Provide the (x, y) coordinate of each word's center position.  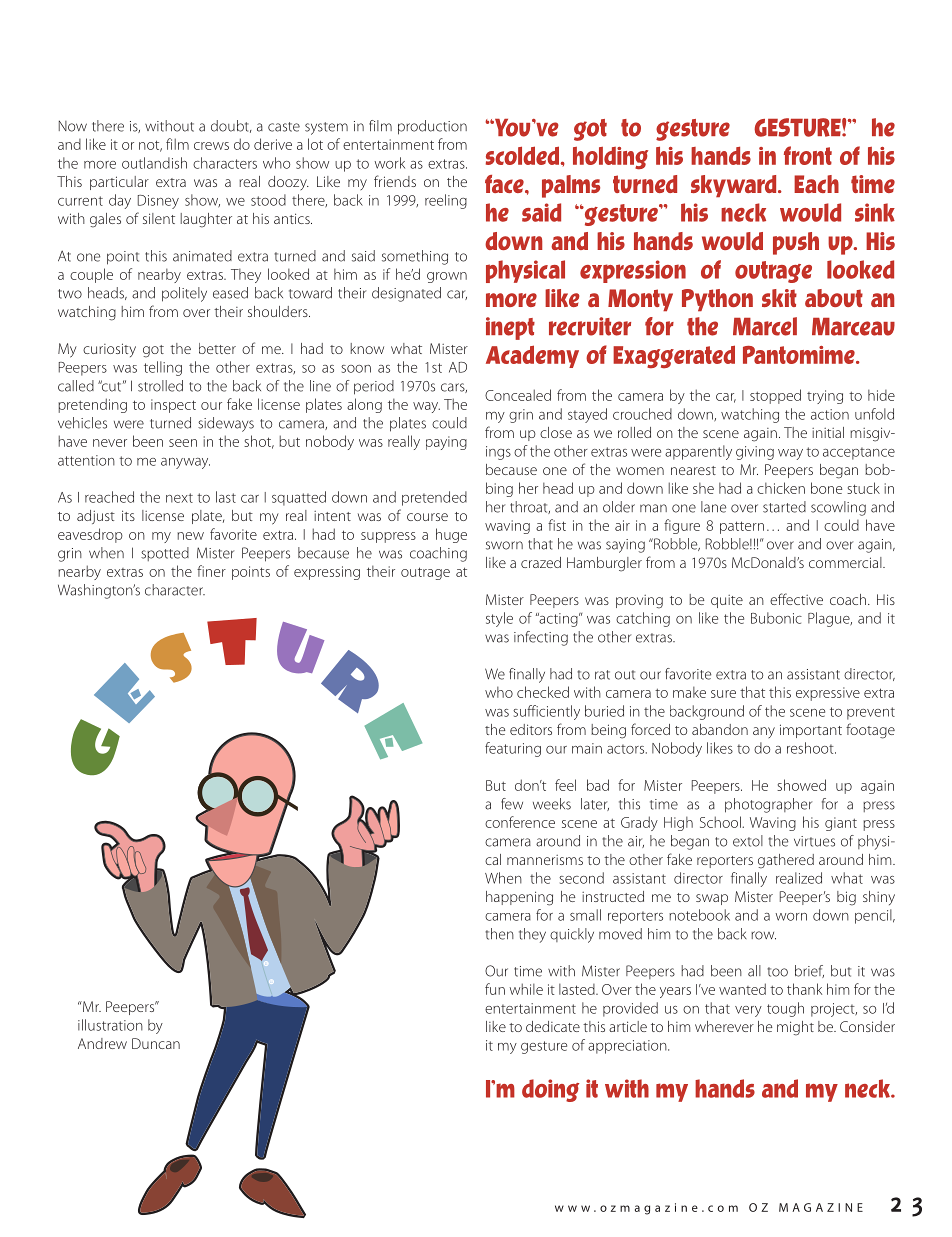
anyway (185, 463)
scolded (524, 155)
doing (550, 1090)
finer (211, 571)
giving (755, 453)
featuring (513, 749)
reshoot (811, 748)
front (808, 155)
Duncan (156, 1043)
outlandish (154, 163)
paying (446, 443)
